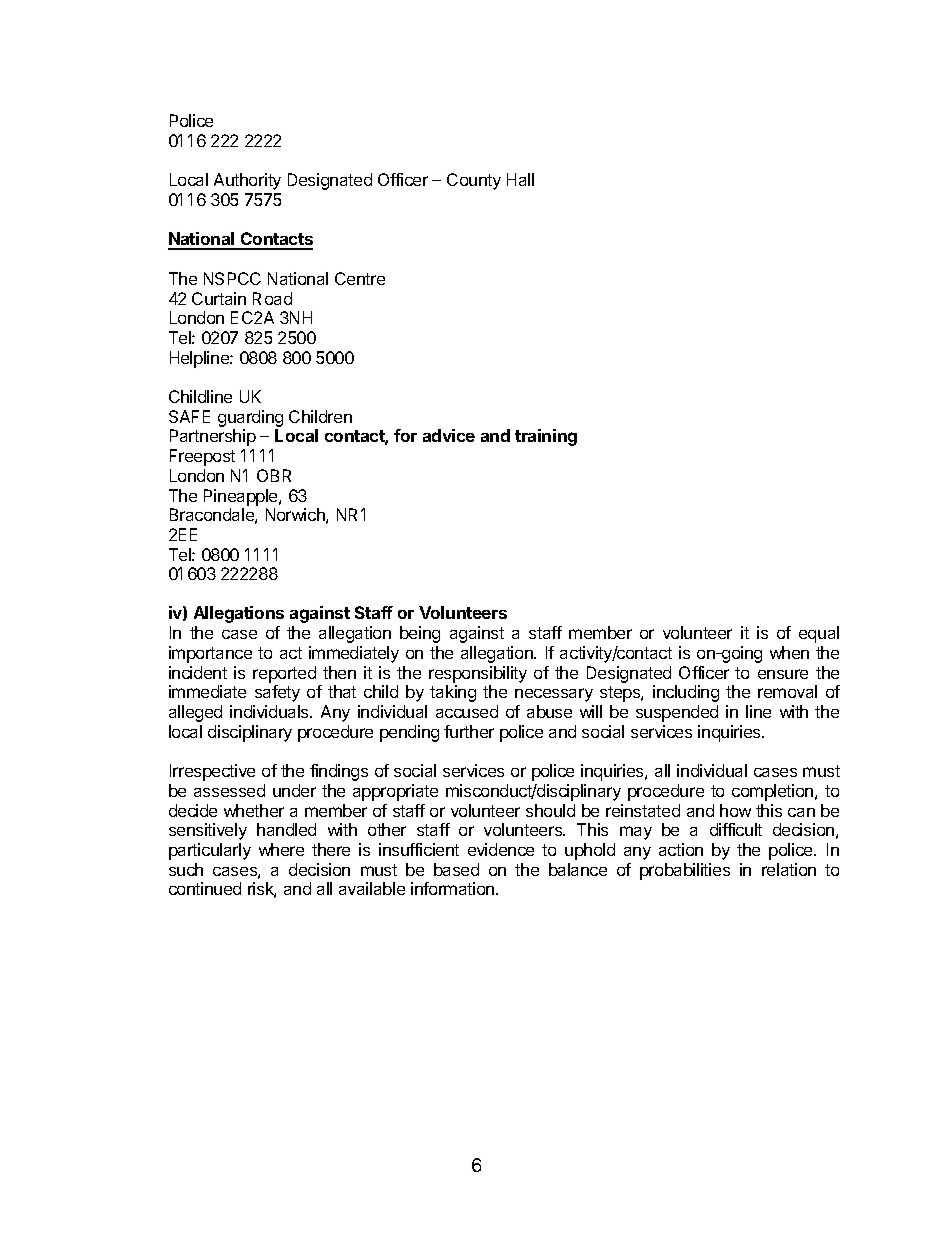  Describe the element at coordinates (546, 437) in the screenshot. I see `training` at that location.
